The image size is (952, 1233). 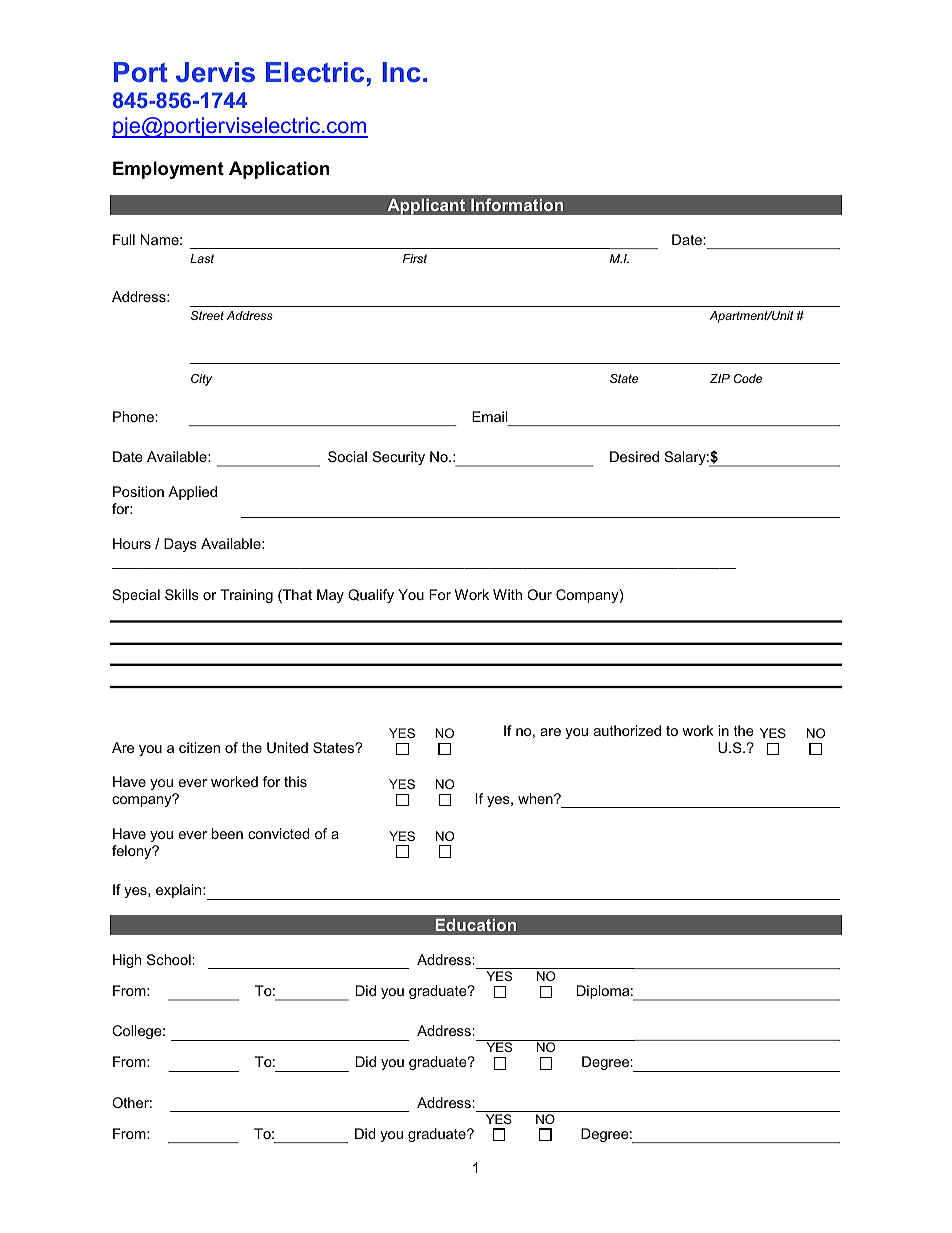 What do you see at coordinates (169, 959) in the page?
I see `School` at bounding box center [169, 959].
